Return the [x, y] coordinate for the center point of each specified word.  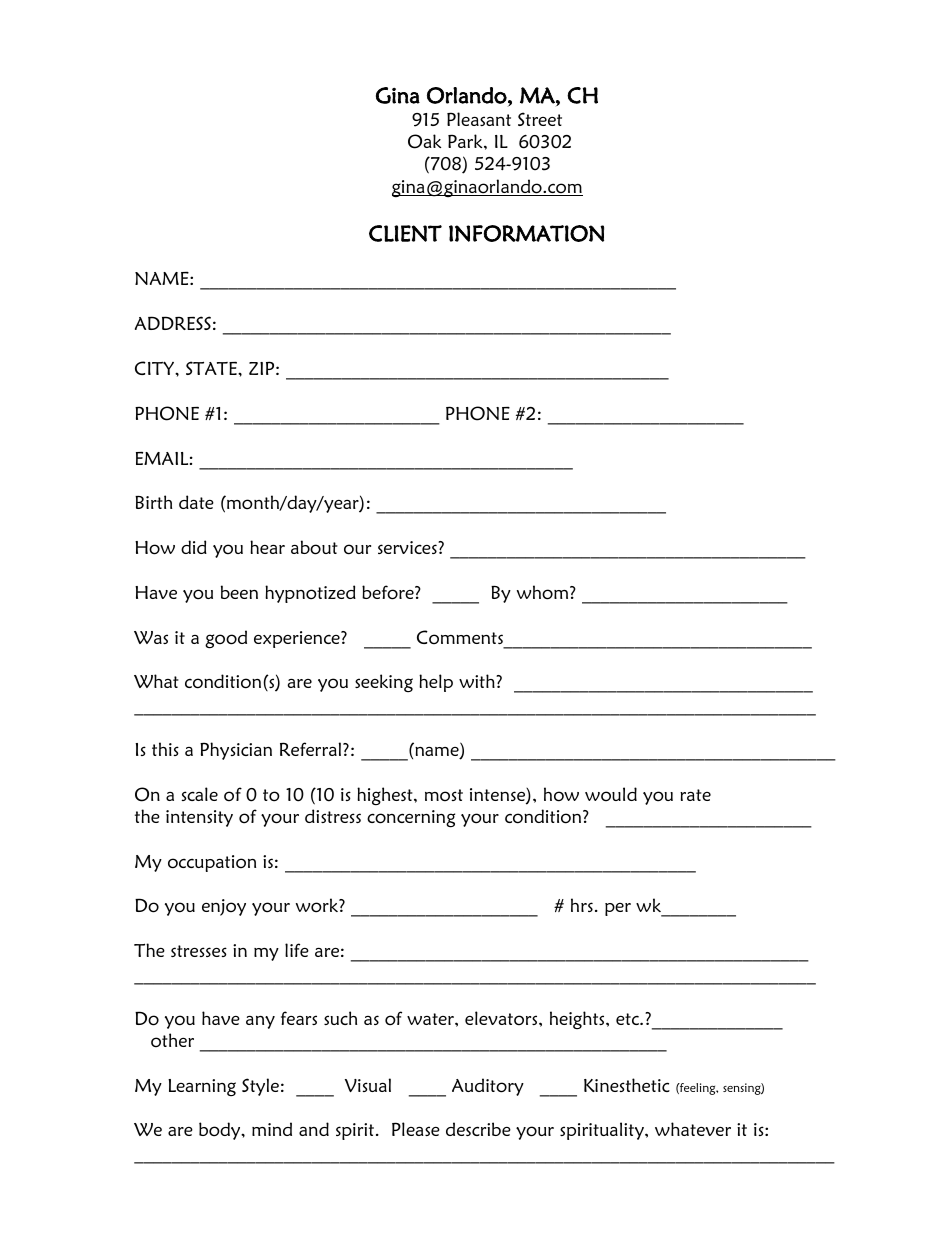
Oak [424, 141]
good [226, 639]
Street [540, 119]
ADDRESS [173, 323]
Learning [202, 1087]
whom [544, 592]
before [389, 592]
